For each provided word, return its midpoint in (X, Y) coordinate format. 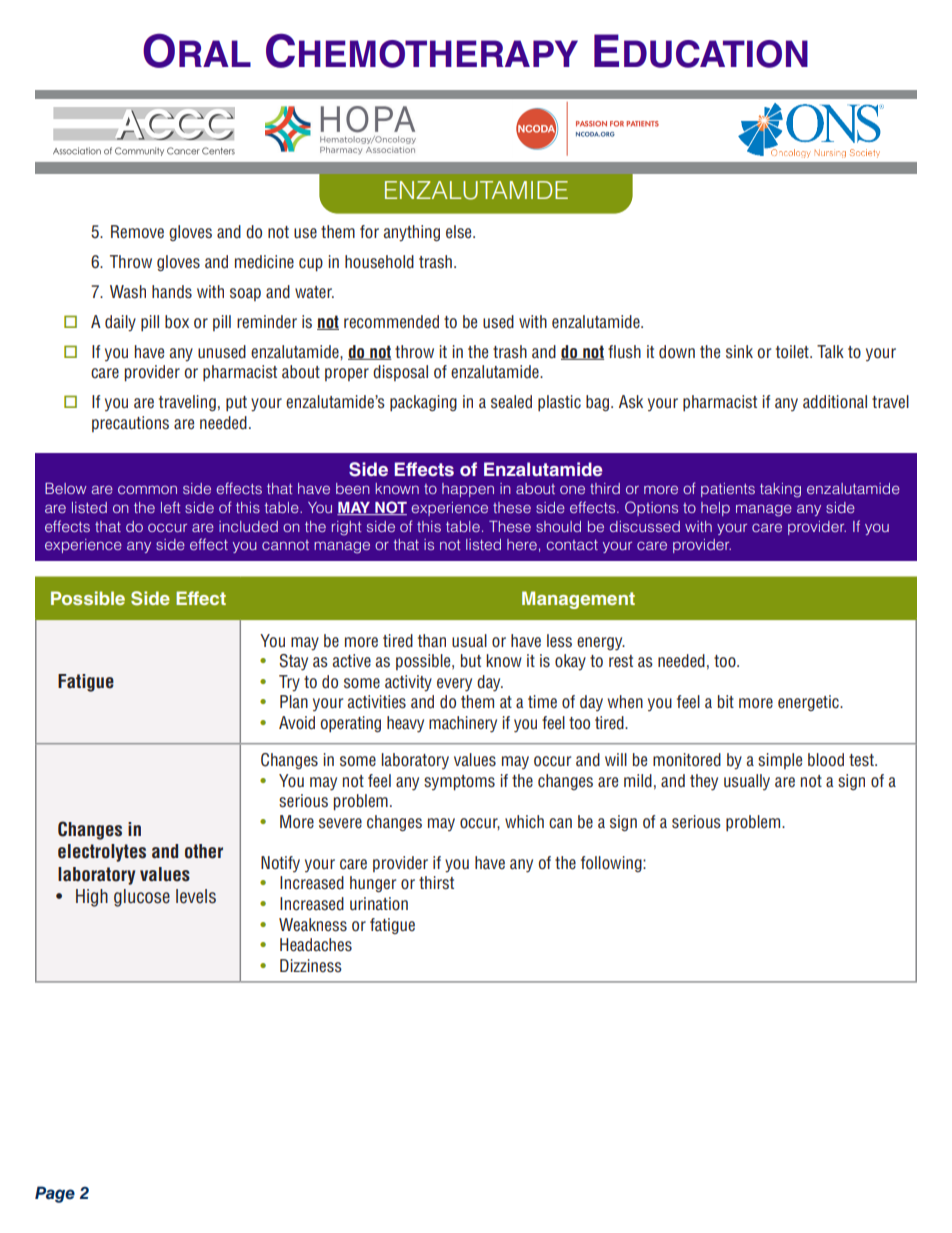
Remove (137, 231)
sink (739, 351)
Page (55, 1194)
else (460, 232)
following (612, 864)
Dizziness (311, 966)
